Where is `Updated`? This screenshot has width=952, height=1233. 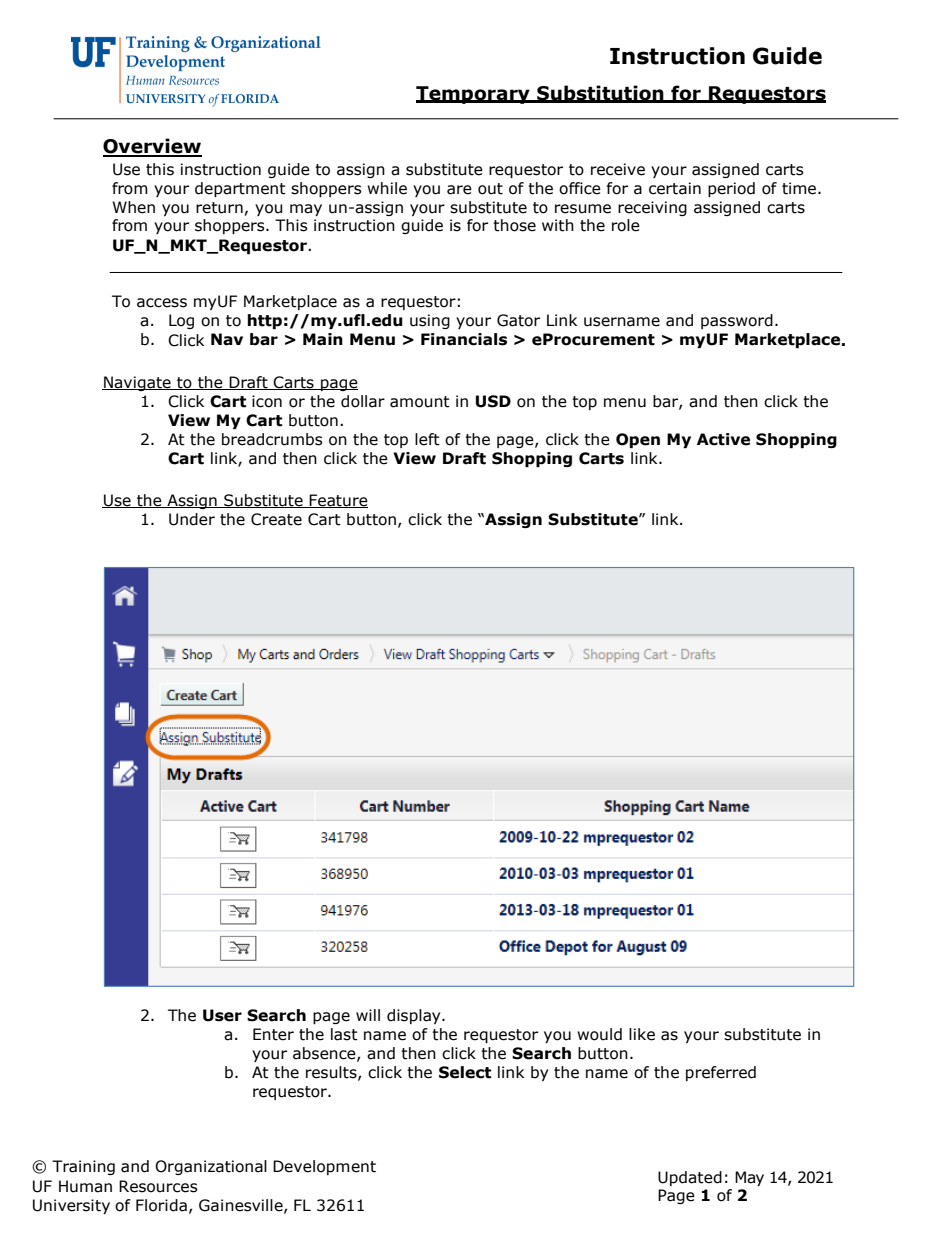
Updated is located at coordinates (690, 1178).
